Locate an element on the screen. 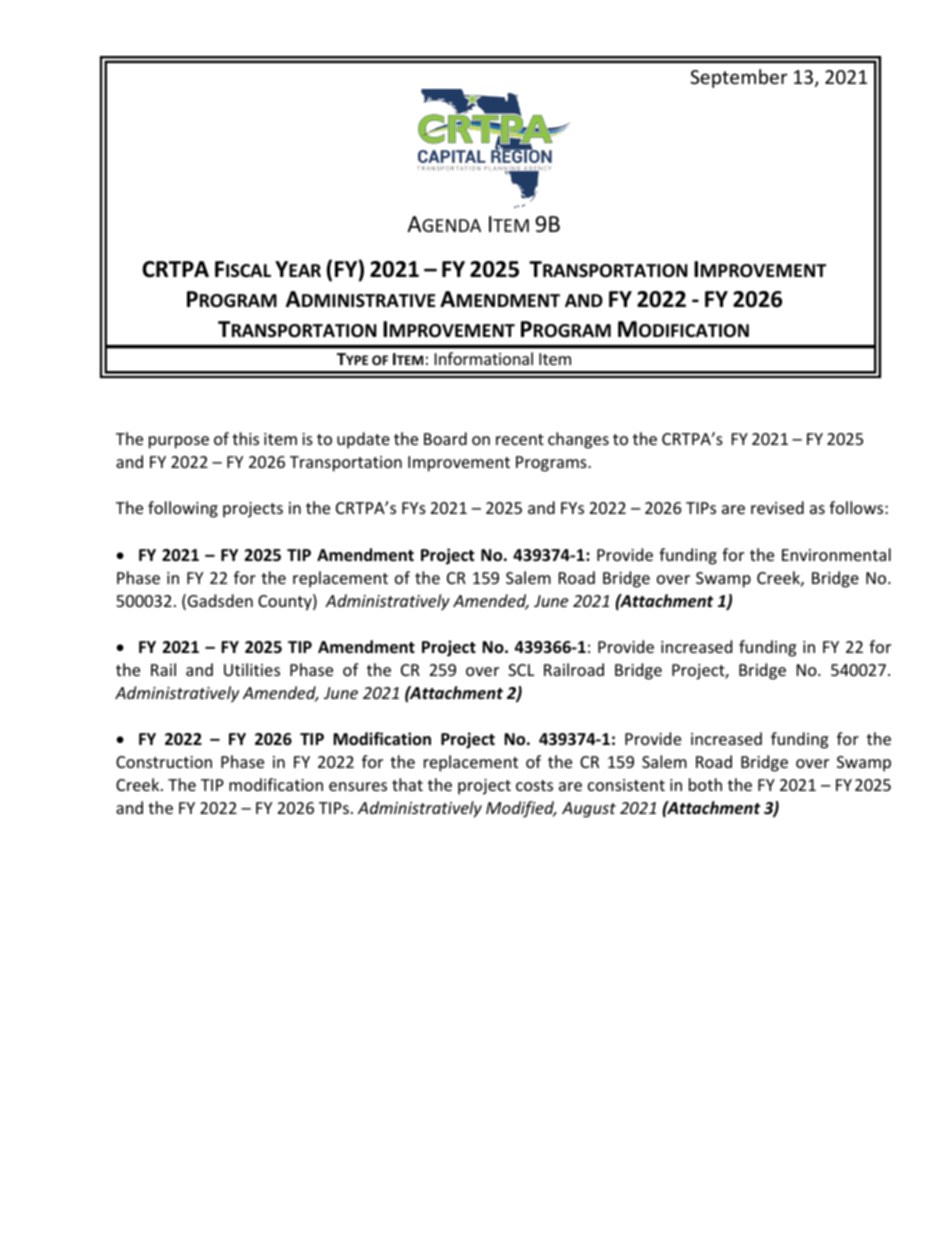 This screenshot has width=952, height=1233. September is located at coordinates (739, 78).
